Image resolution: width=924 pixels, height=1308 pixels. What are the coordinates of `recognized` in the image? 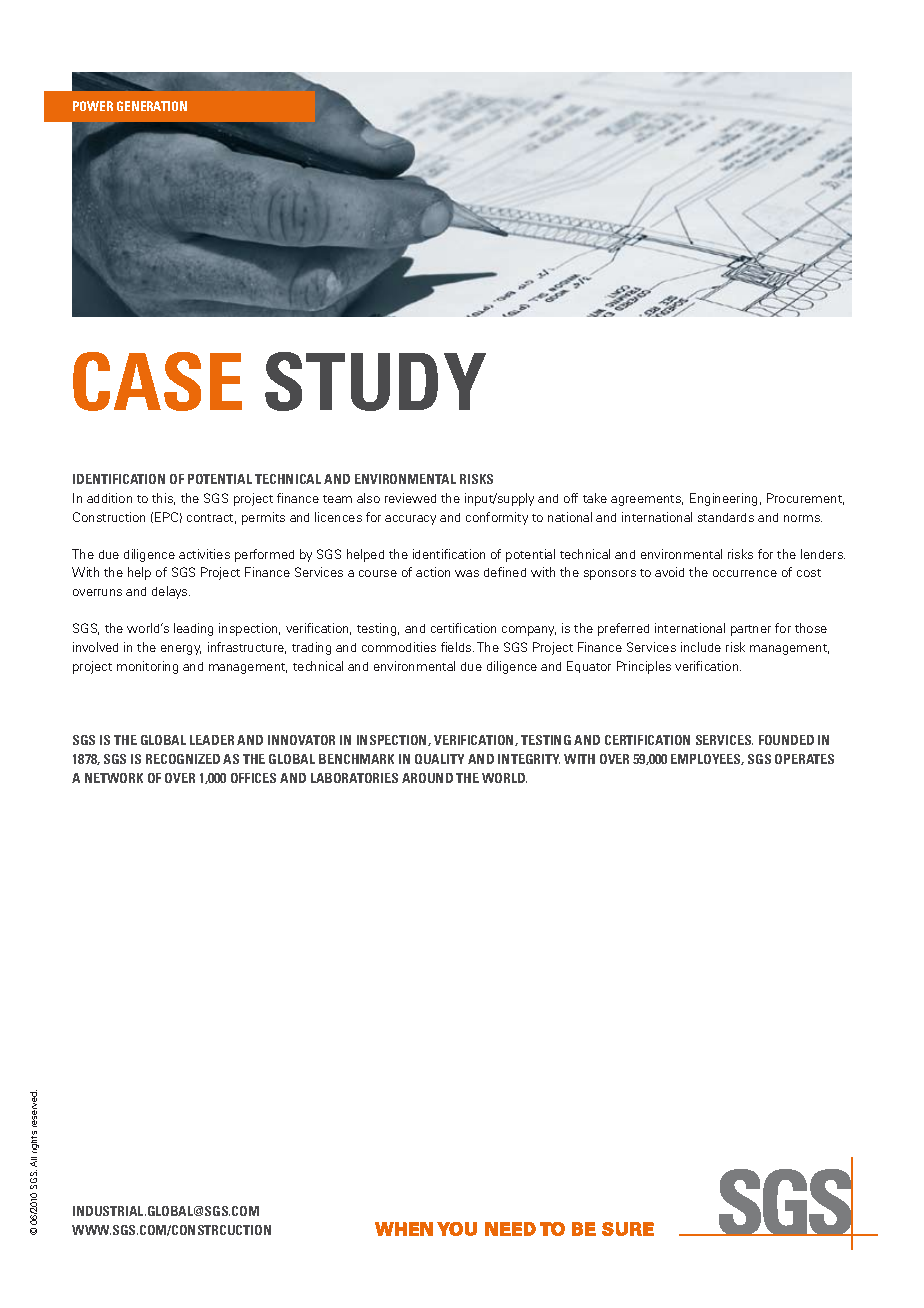 It's located at (183, 759).
